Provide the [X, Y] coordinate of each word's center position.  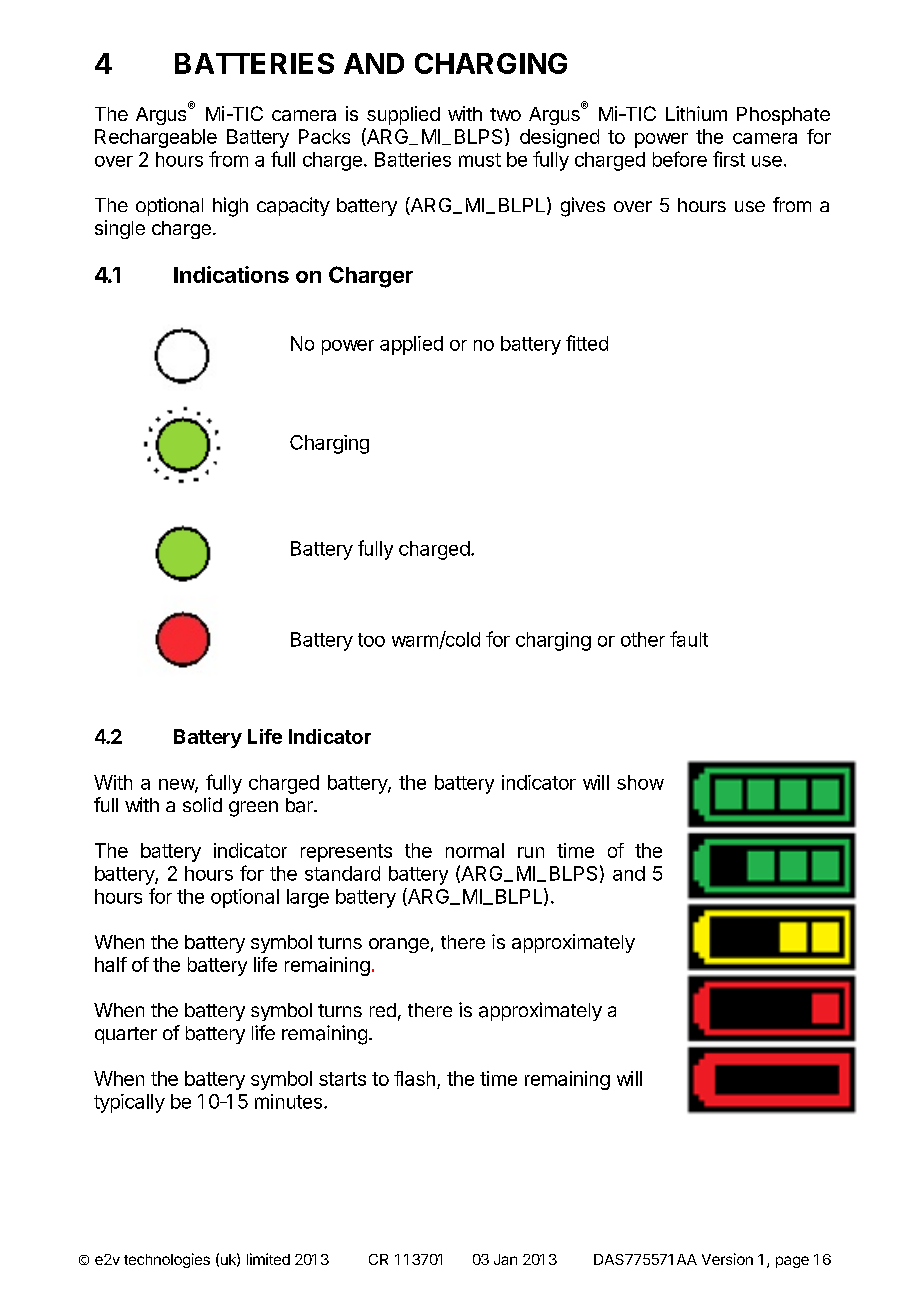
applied [411, 345]
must [480, 160]
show [640, 782]
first [729, 159]
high [230, 207]
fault [689, 639]
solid [202, 804]
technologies [167, 1260]
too [371, 640]
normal [475, 850]
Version [727, 1259]
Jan [505, 1259]
